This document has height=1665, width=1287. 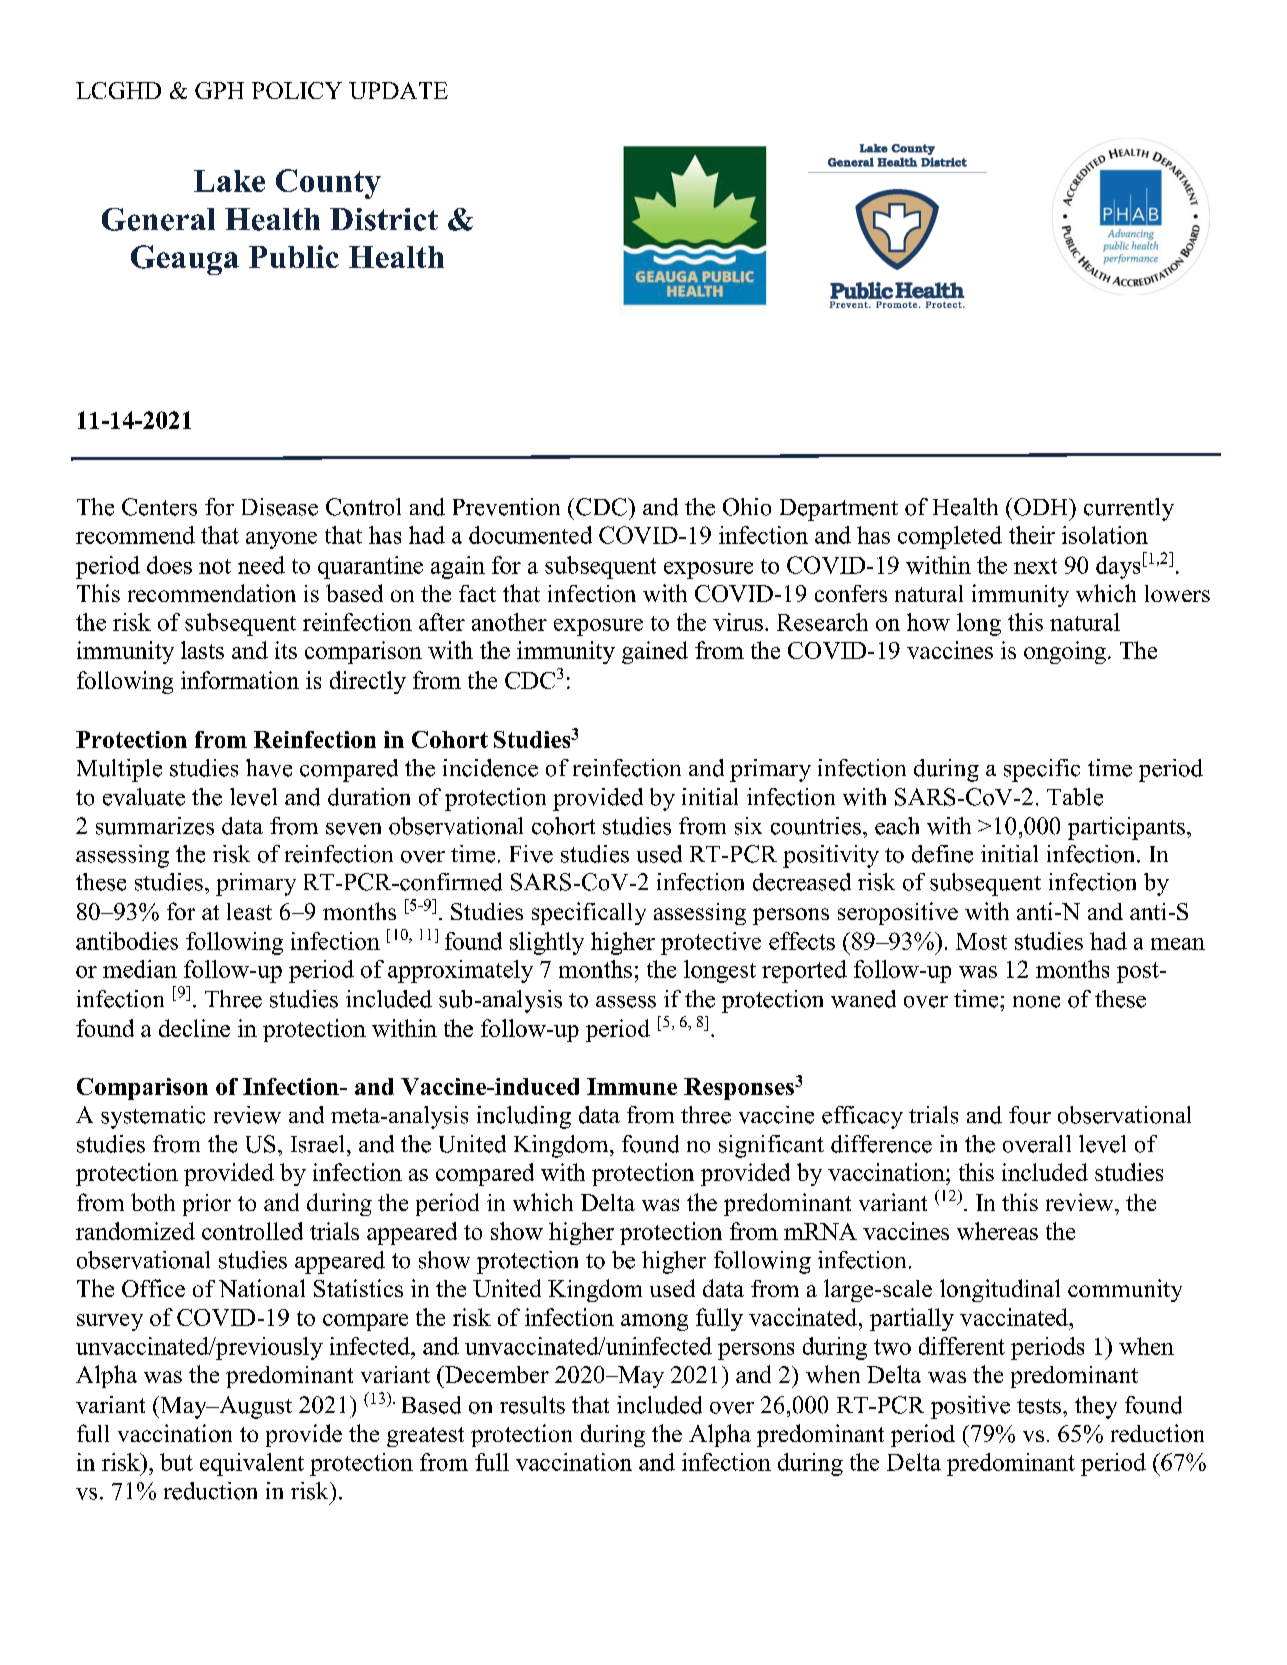 I want to click on GPH, so click(x=219, y=90).
